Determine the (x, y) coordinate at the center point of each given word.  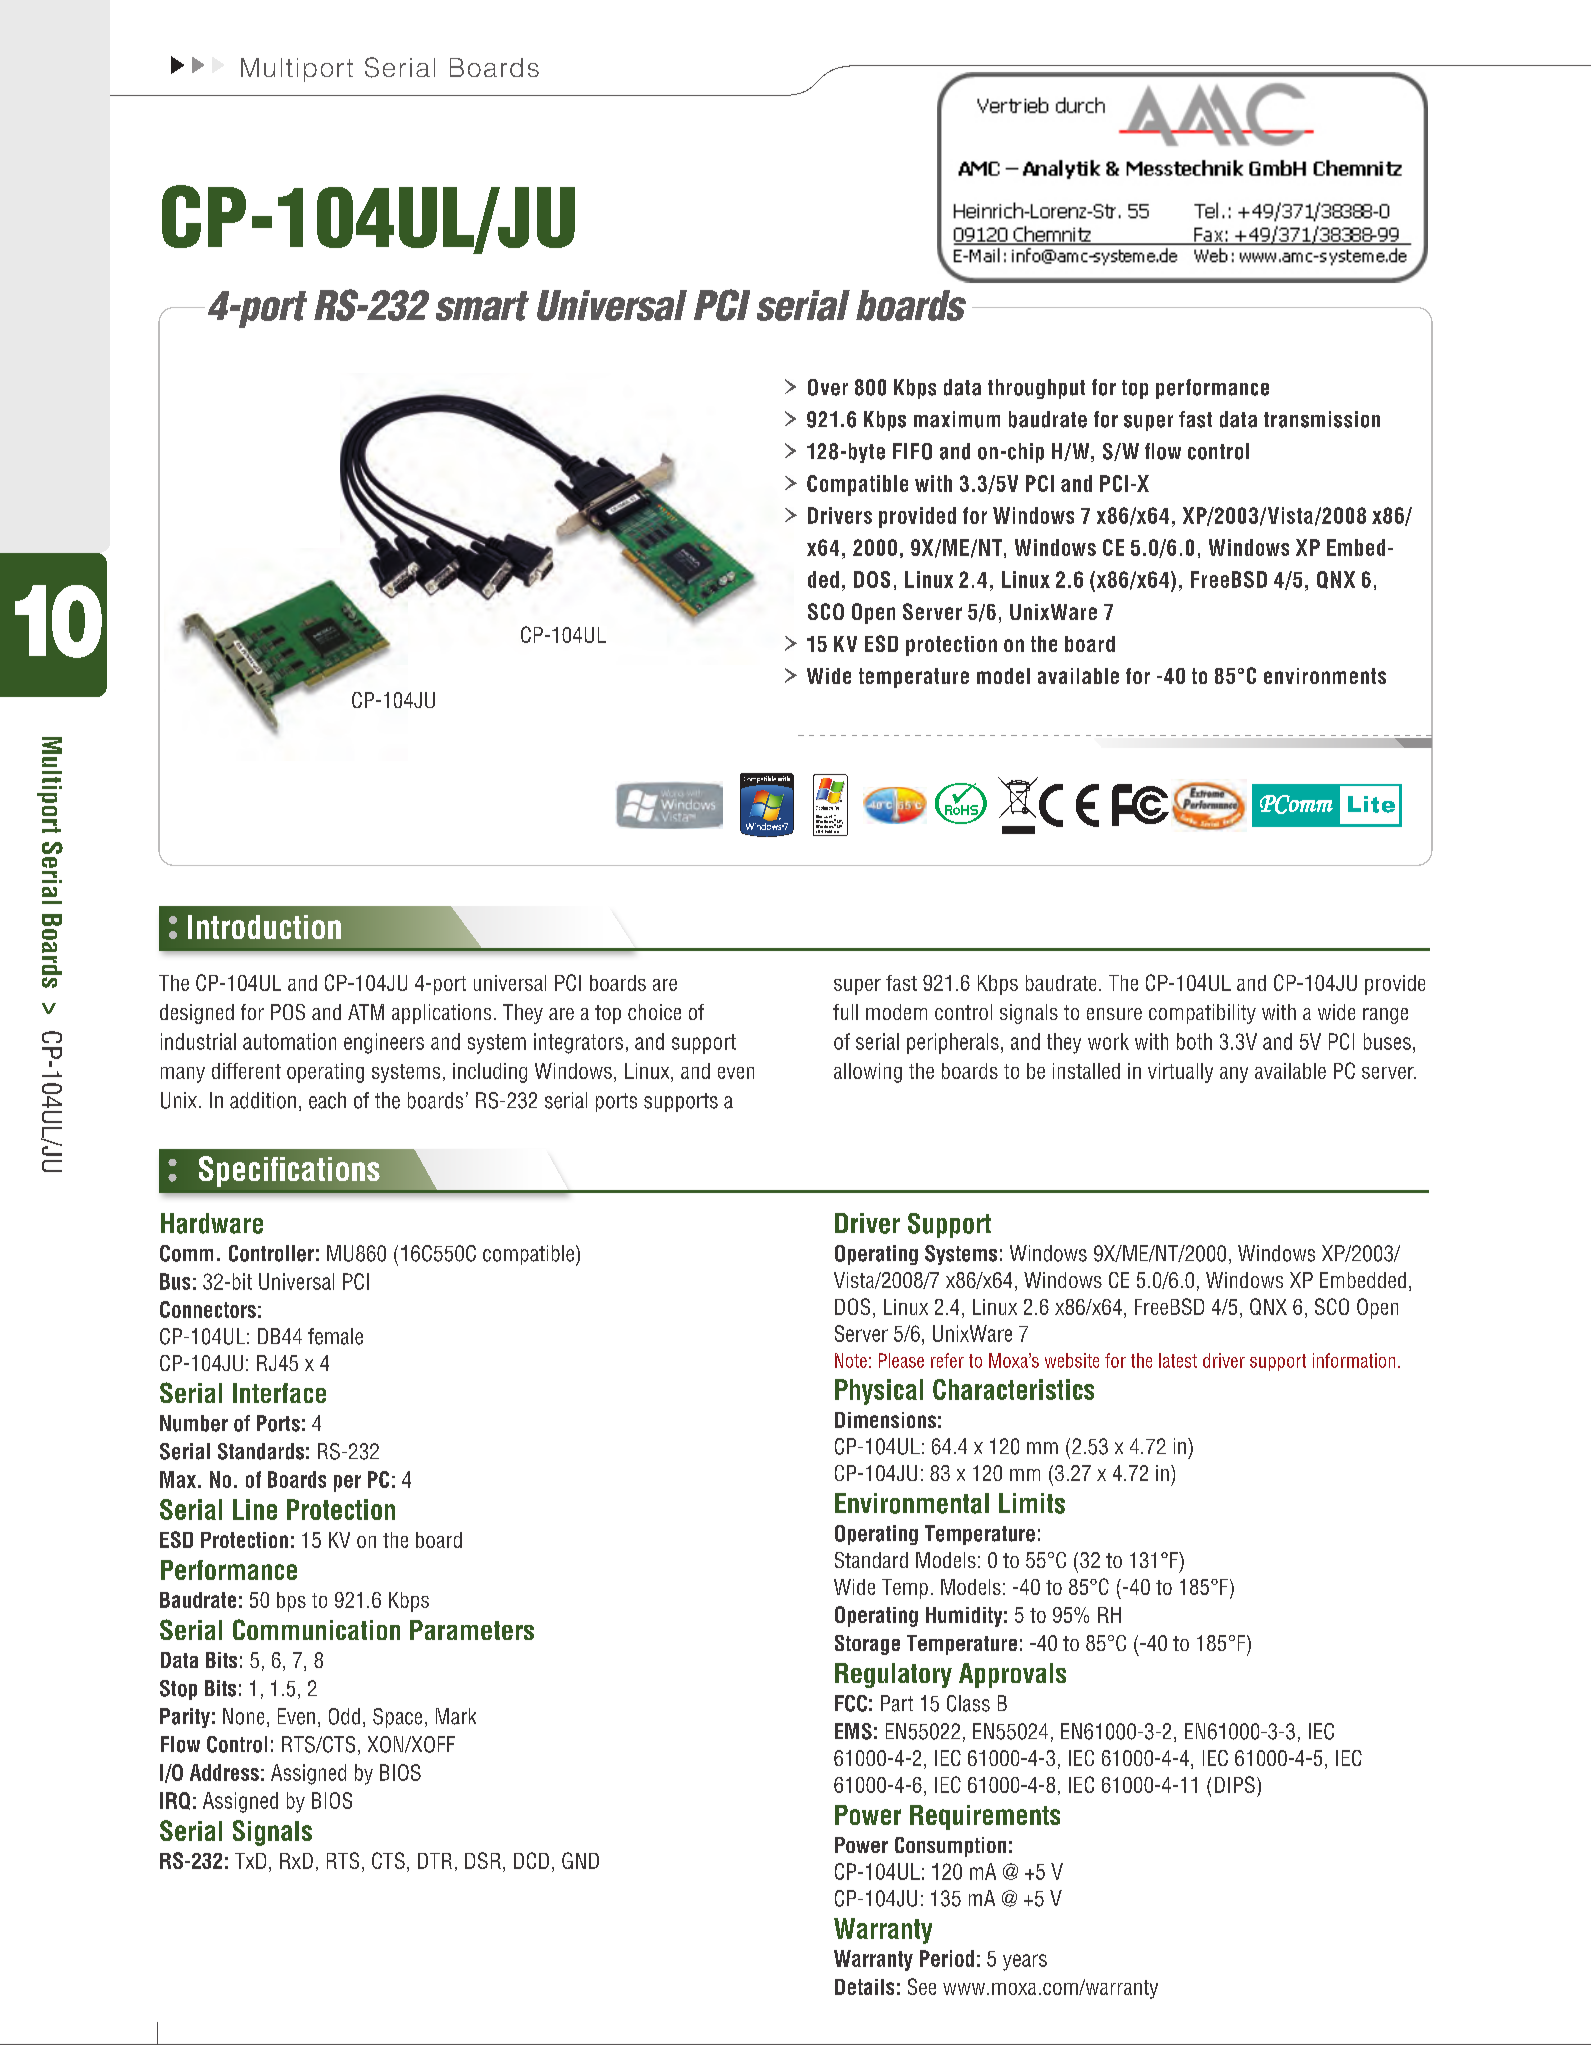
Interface (279, 1393)
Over (828, 387)
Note (851, 1360)
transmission (1322, 419)
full (845, 1012)
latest (1178, 1360)
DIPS (1235, 1784)
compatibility (1202, 1014)
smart (482, 306)
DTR (435, 1861)
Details (864, 1987)
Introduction (264, 927)
